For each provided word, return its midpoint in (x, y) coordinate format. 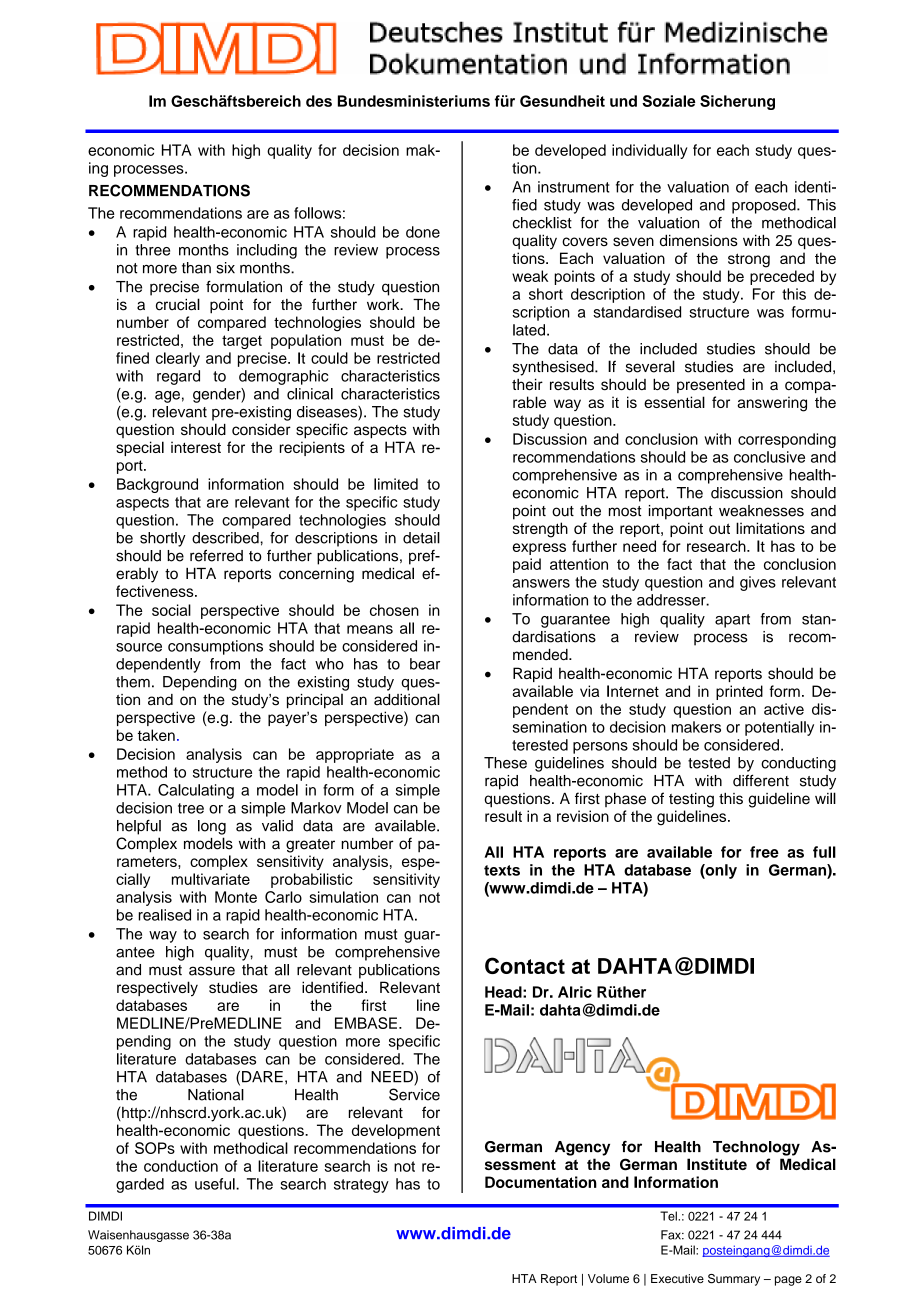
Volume (608, 1278)
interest (196, 447)
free (764, 852)
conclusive (769, 457)
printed (739, 692)
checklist (542, 223)
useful (216, 1184)
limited (396, 484)
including (267, 251)
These (505, 763)
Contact (525, 965)
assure (212, 971)
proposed (765, 206)
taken (156, 735)
